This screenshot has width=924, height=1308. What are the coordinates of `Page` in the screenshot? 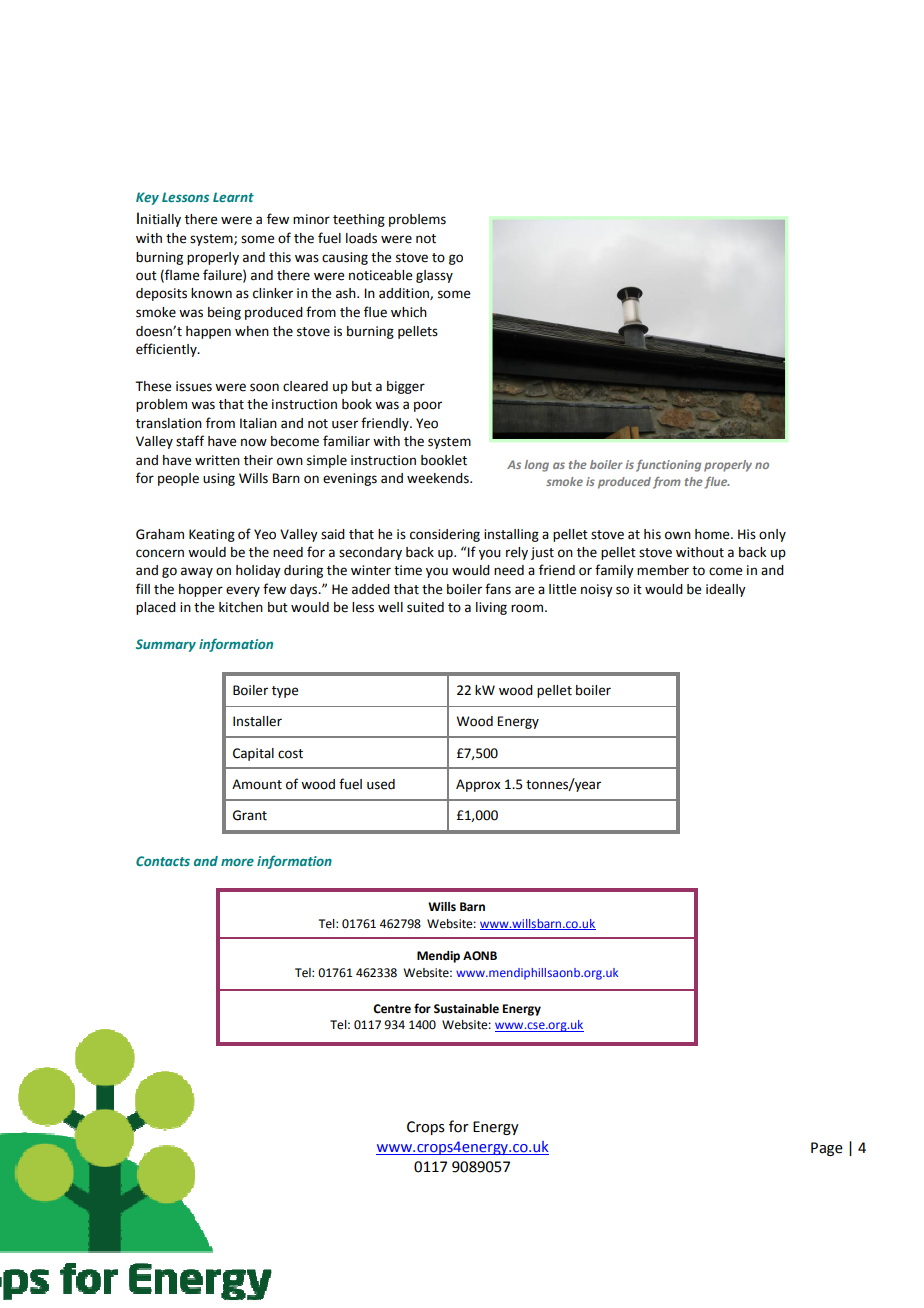 It's located at (827, 1149).
